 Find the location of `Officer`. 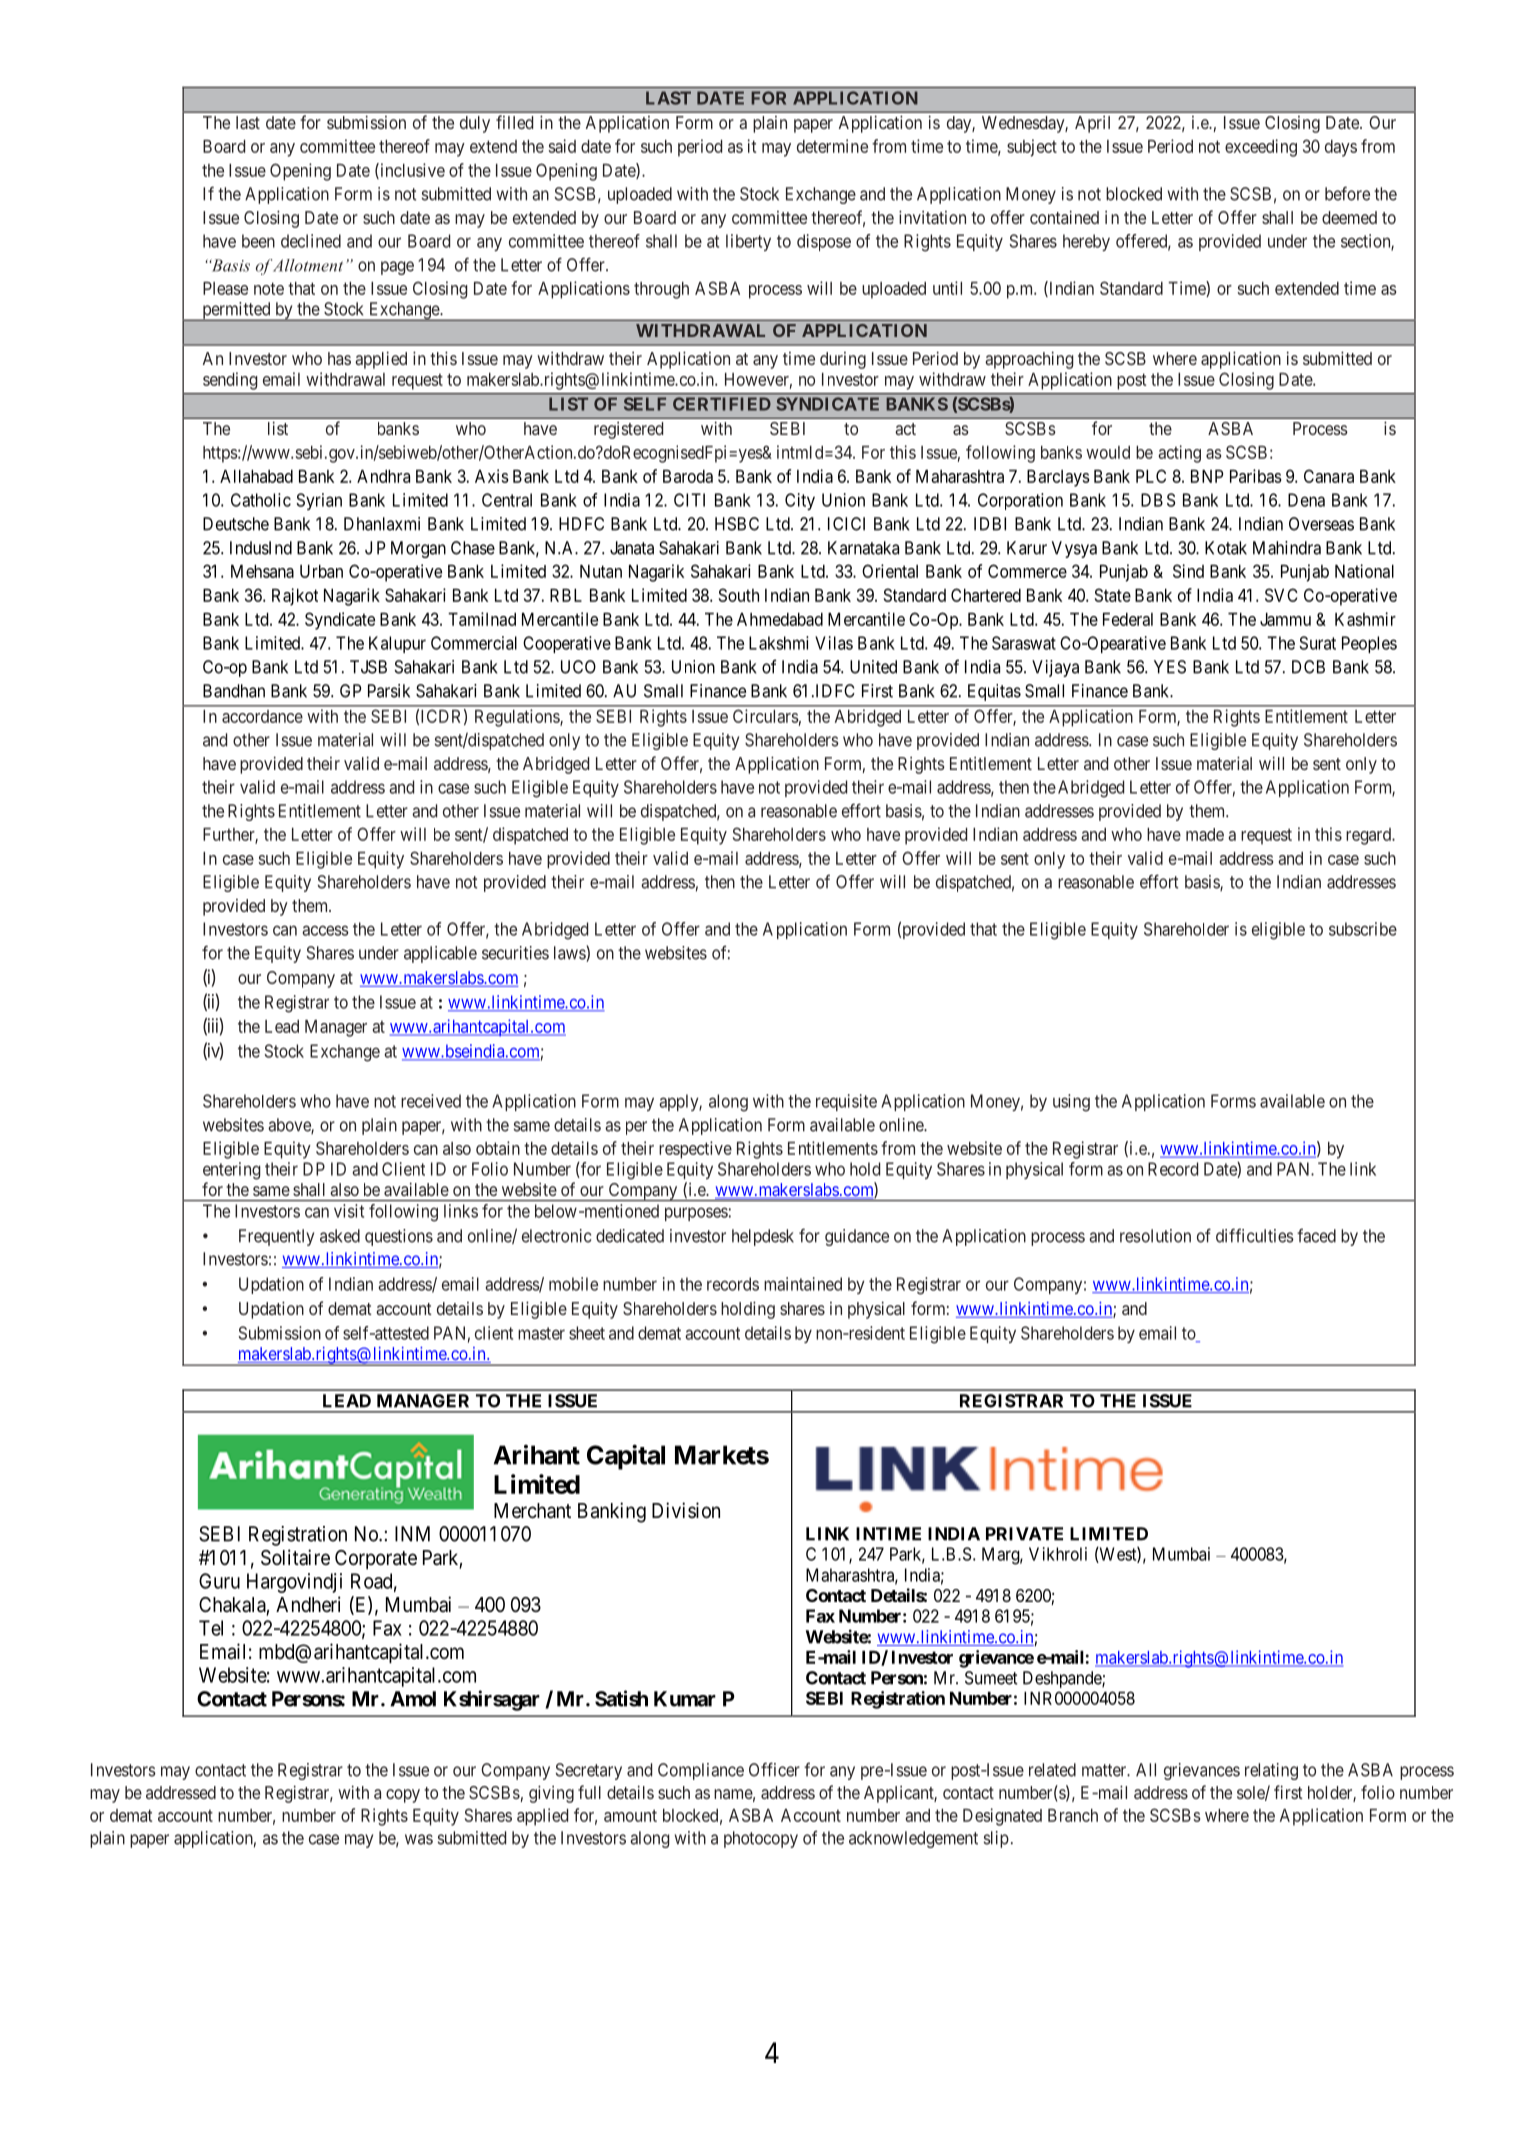

Officer is located at coordinates (774, 1769).
